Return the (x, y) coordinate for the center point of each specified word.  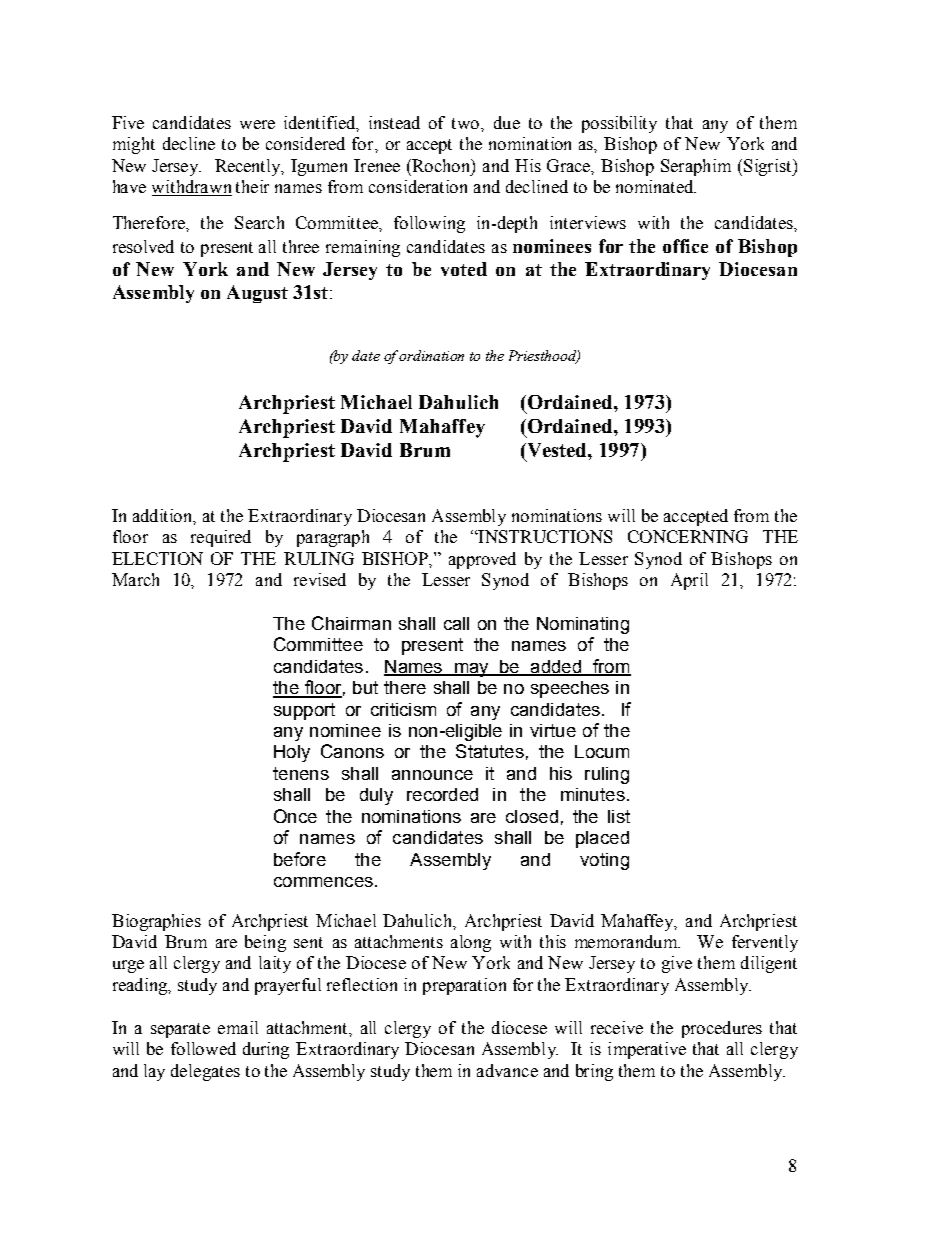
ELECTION (157, 558)
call (456, 623)
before (300, 859)
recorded (442, 794)
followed (203, 1048)
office (685, 246)
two (467, 123)
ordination (431, 355)
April (689, 581)
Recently (249, 167)
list (619, 816)
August (257, 294)
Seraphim (696, 167)
